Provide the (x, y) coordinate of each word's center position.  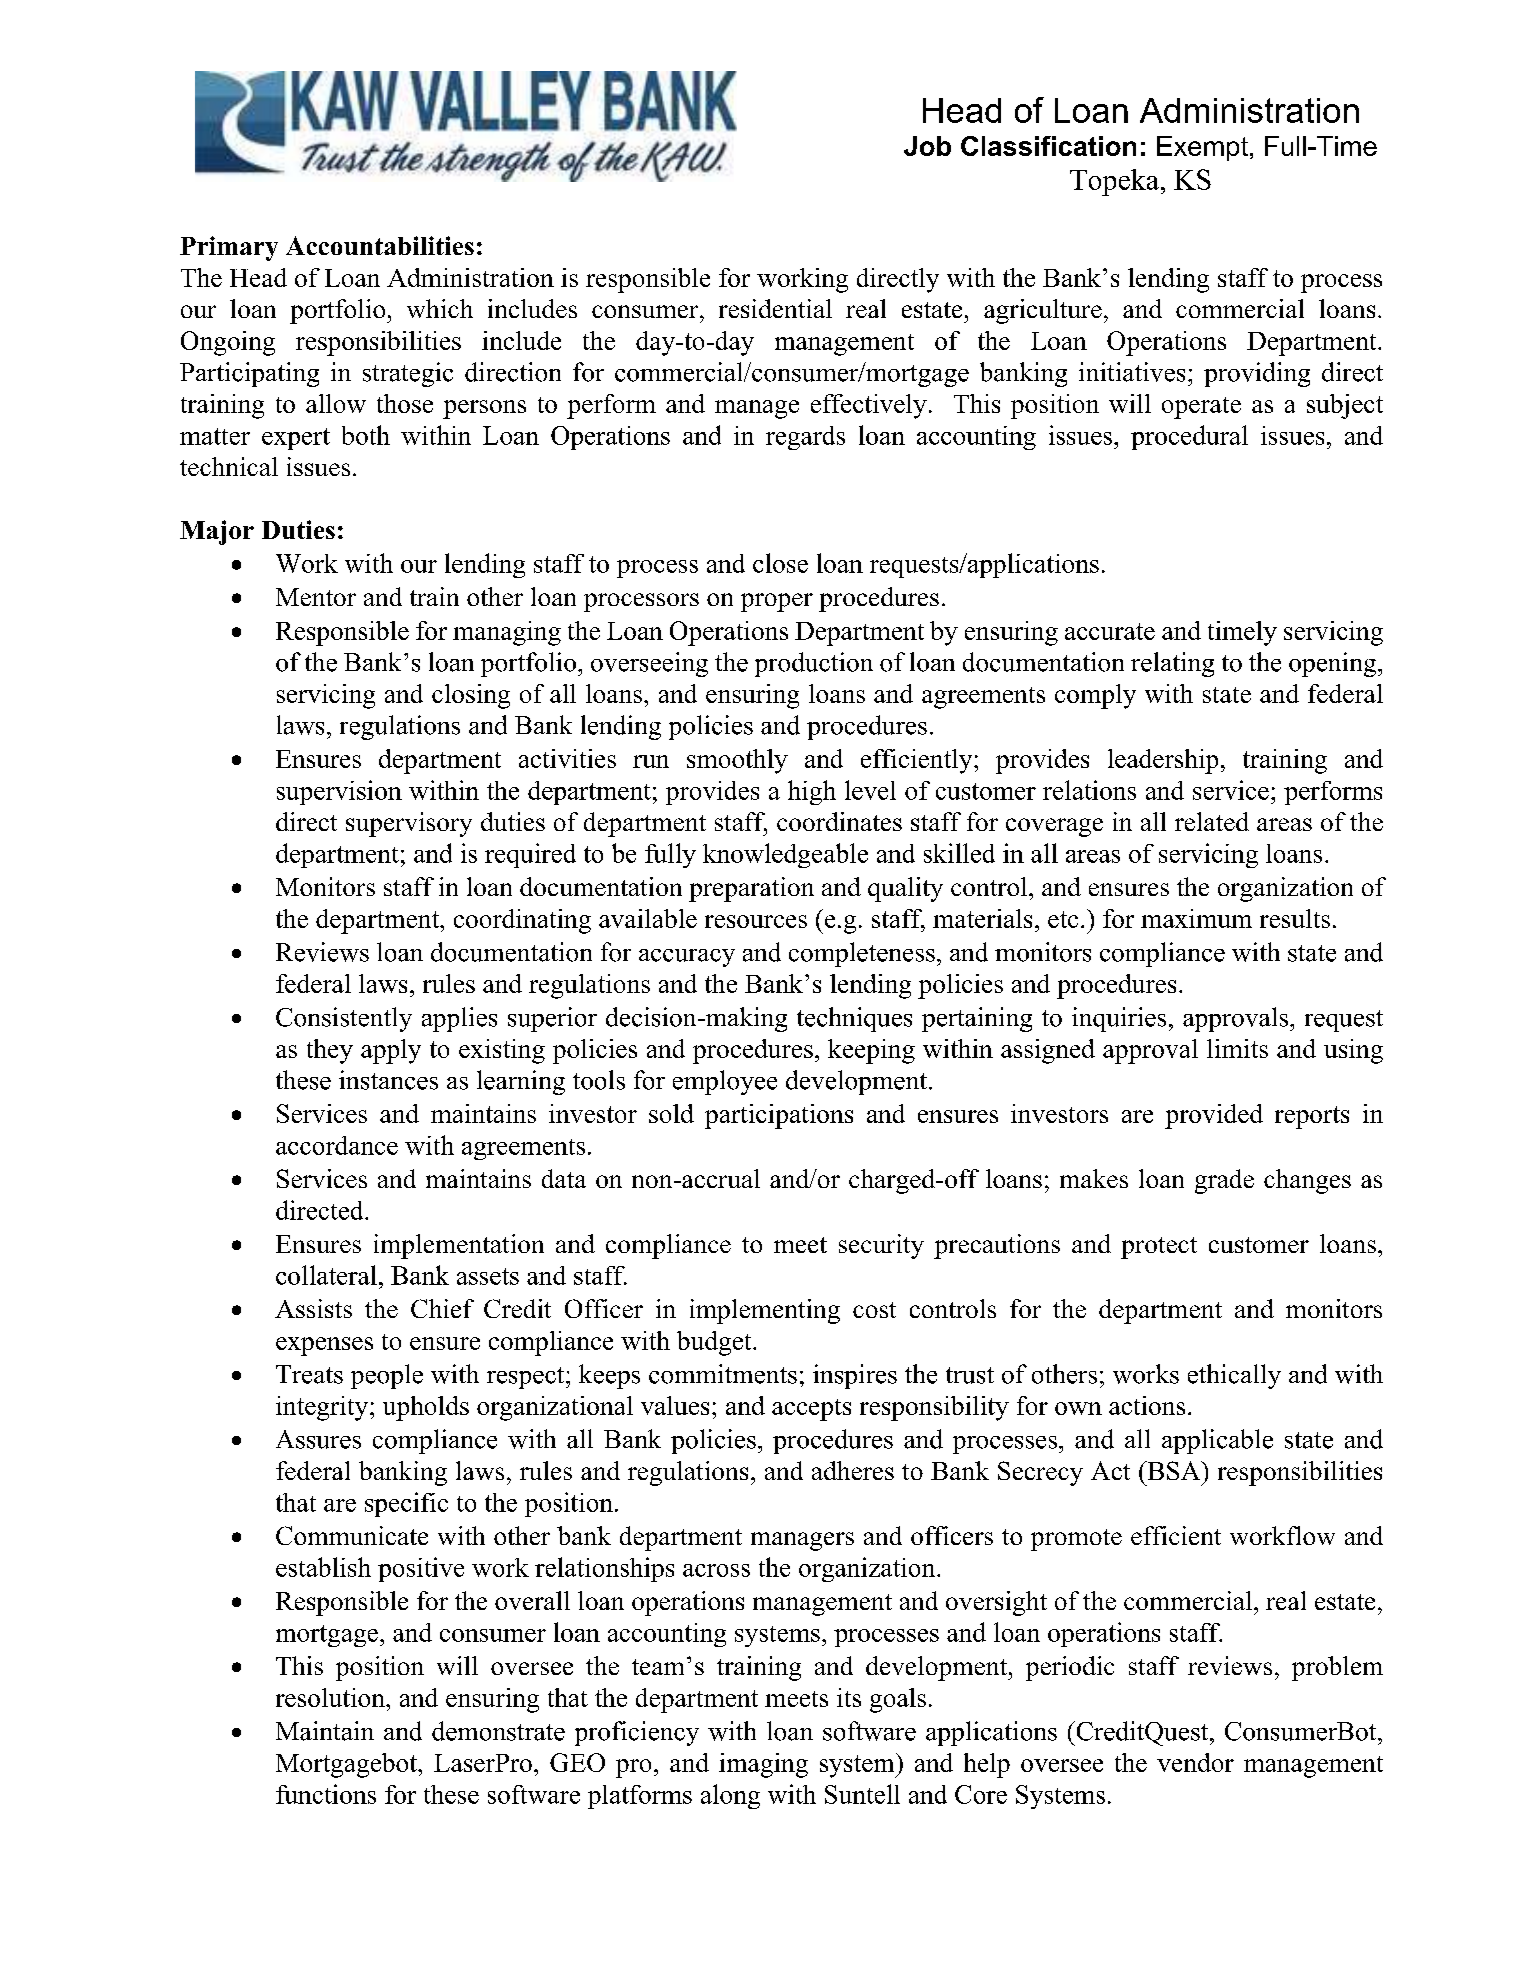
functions (326, 1794)
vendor (1195, 1762)
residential (775, 308)
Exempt (1202, 148)
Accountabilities (380, 245)
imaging (763, 1765)
